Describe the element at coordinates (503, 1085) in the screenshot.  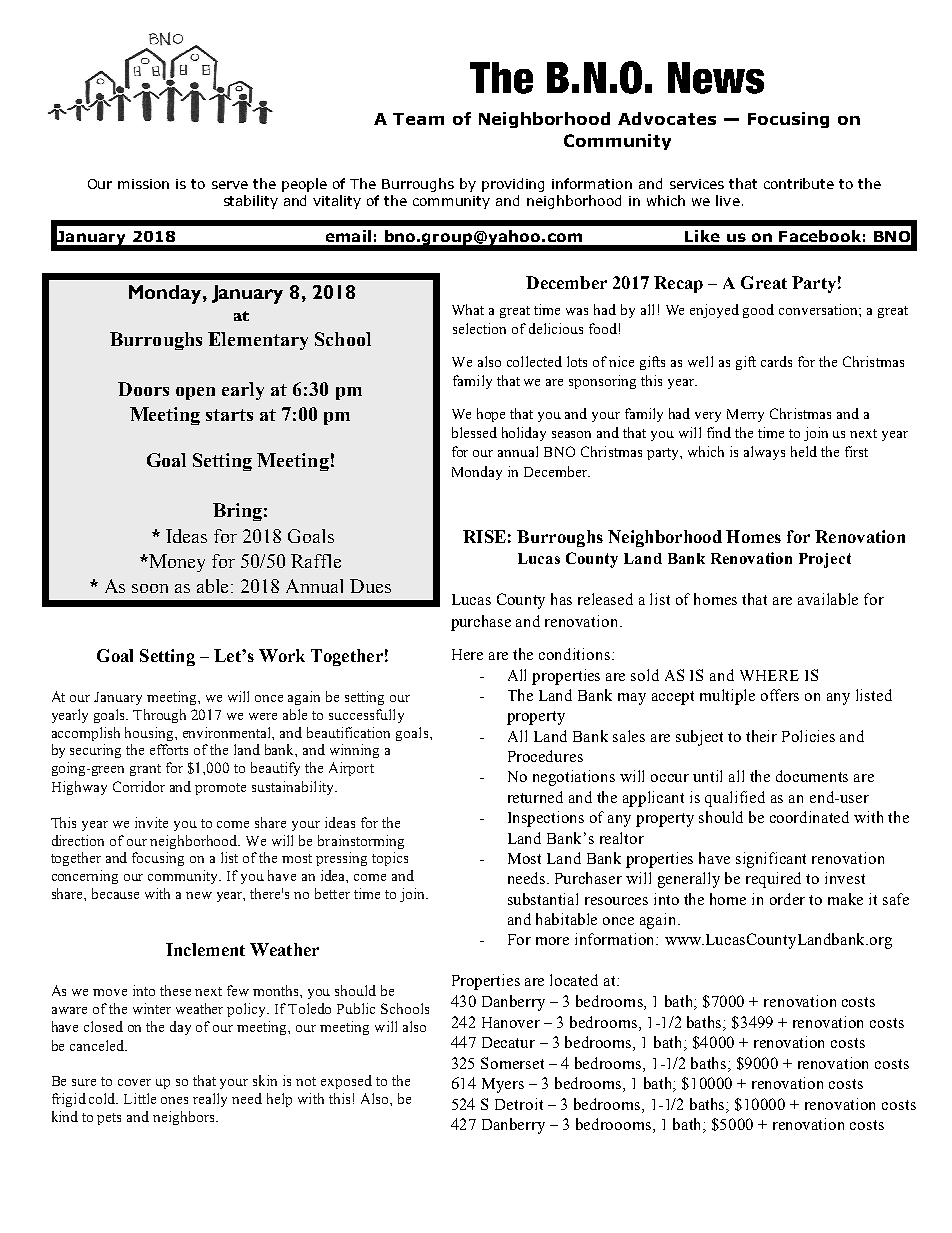
I see `Myers` at that location.
